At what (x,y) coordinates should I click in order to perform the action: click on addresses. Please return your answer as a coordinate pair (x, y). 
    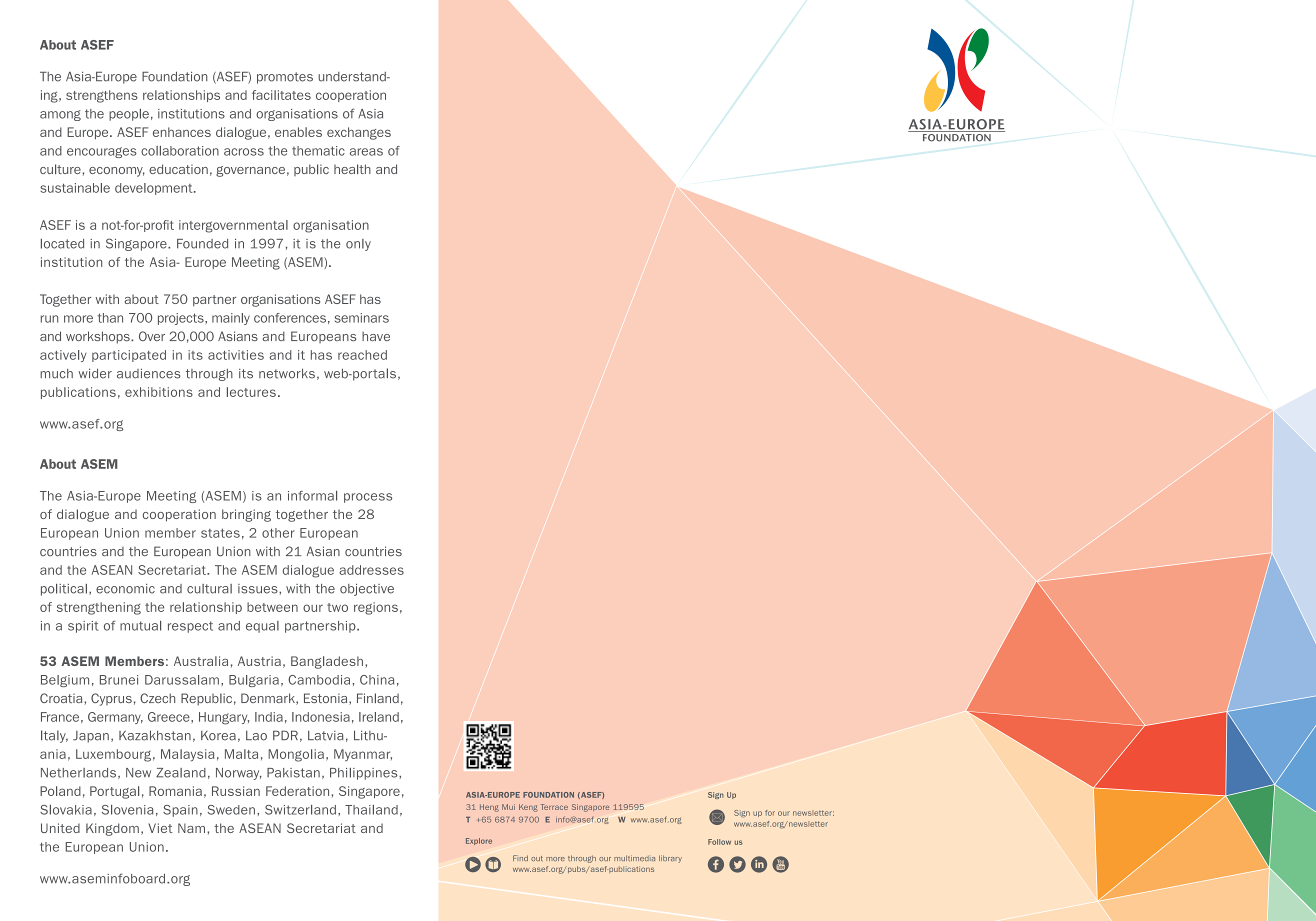
    Looking at the image, I should click on (371, 570).
